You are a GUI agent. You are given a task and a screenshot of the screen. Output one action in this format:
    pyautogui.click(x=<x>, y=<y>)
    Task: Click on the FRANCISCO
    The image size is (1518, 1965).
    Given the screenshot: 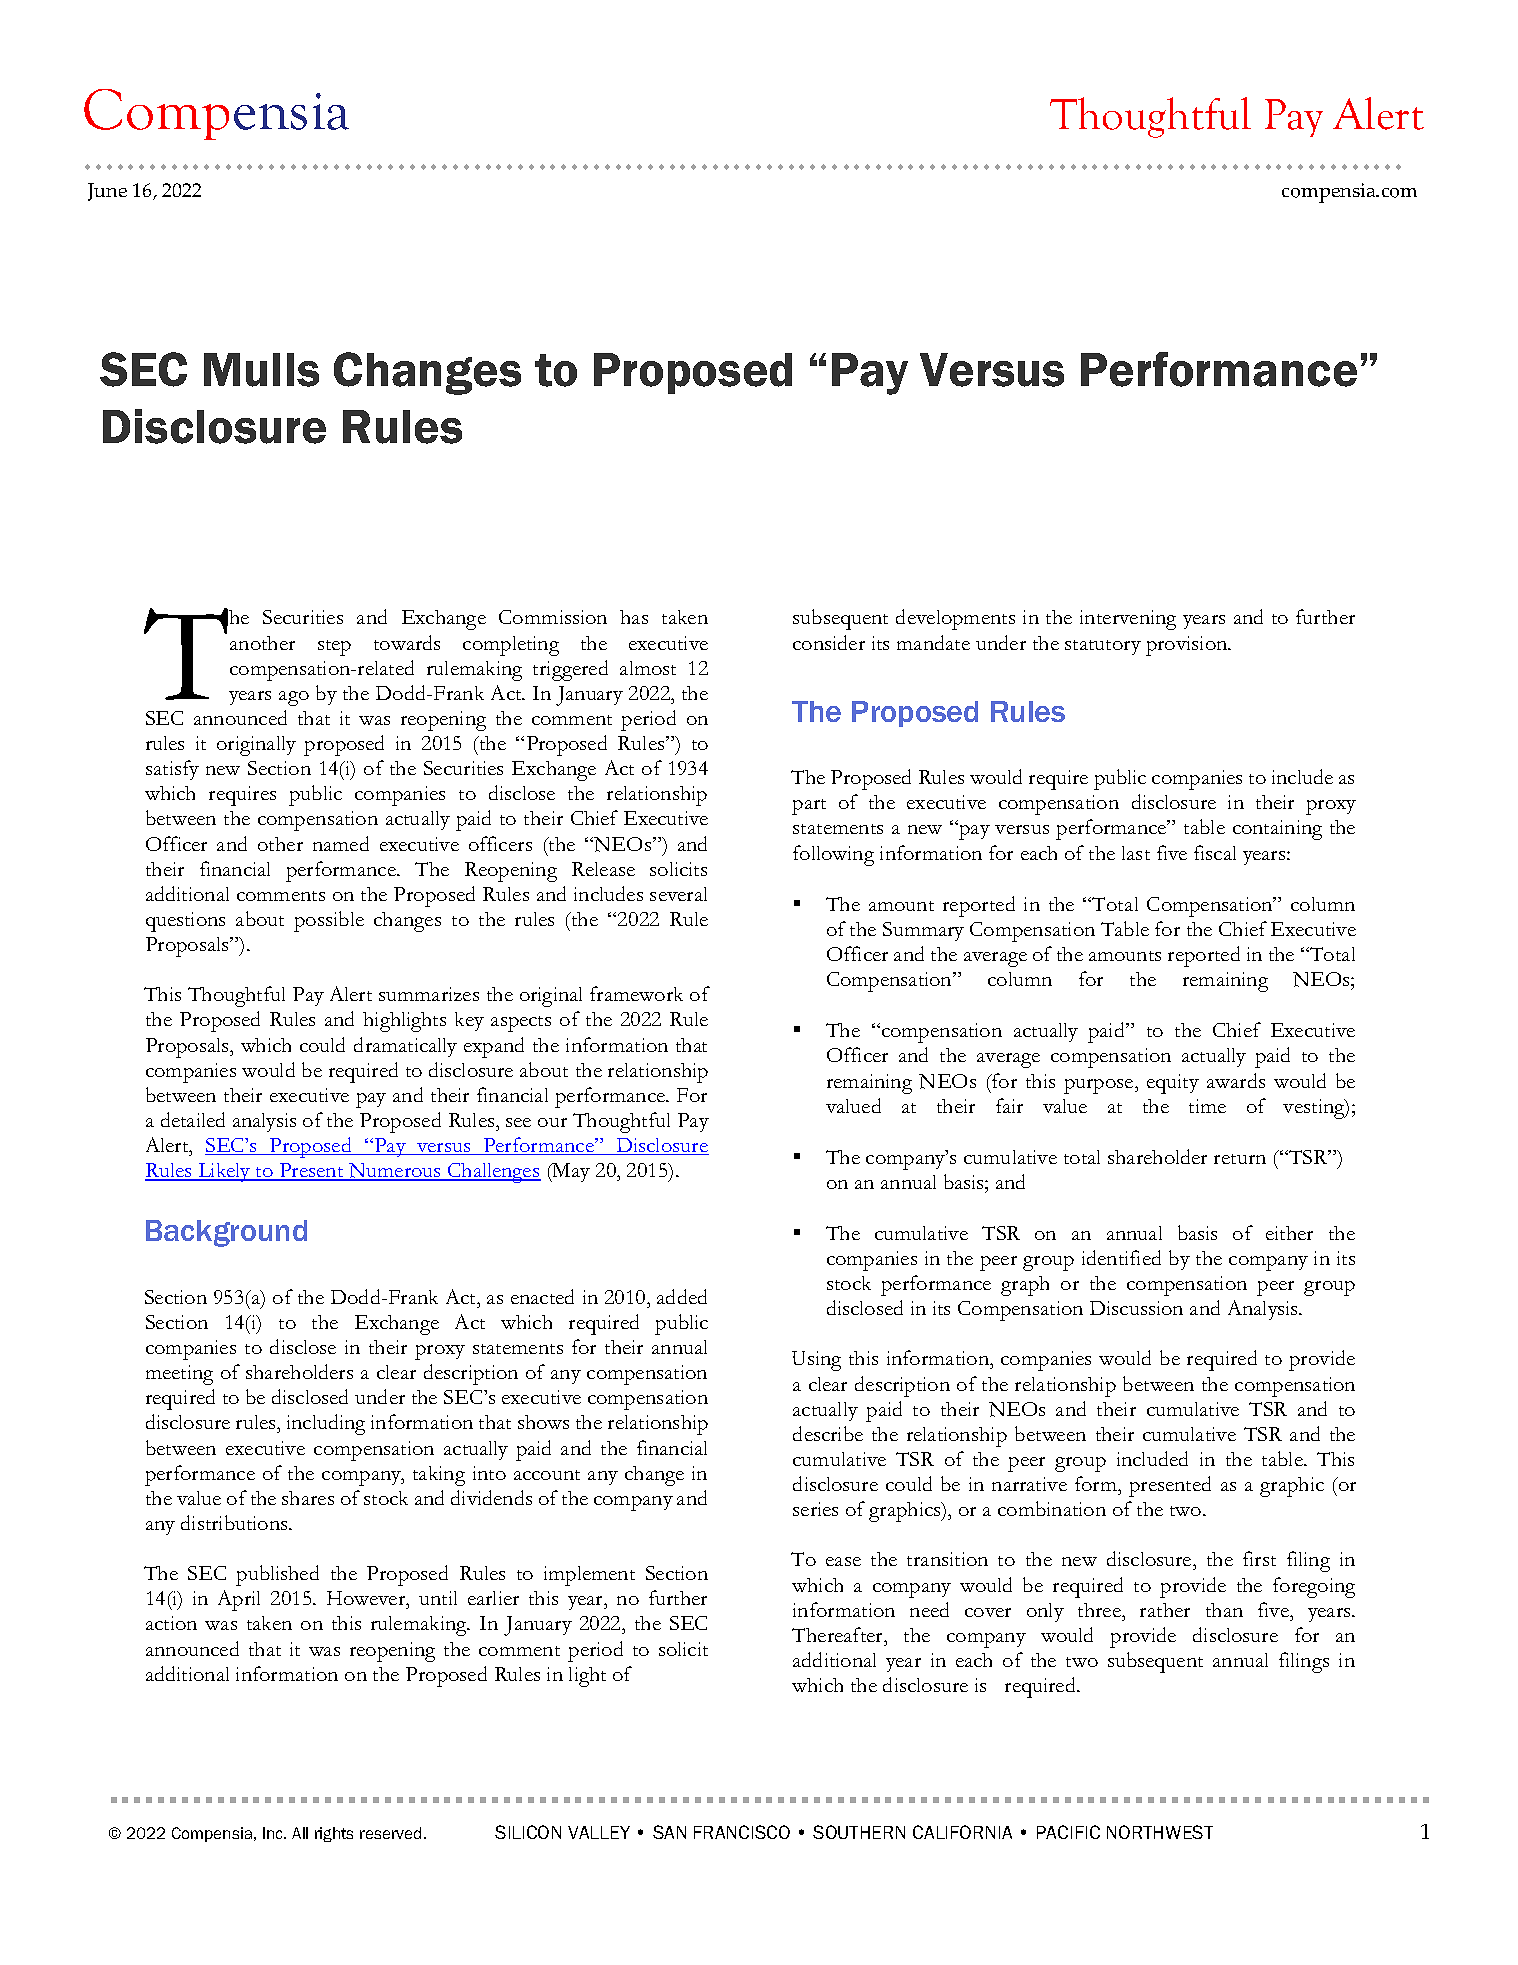 What is the action you would take?
    pyautogui.click(x=742, y=1832)
